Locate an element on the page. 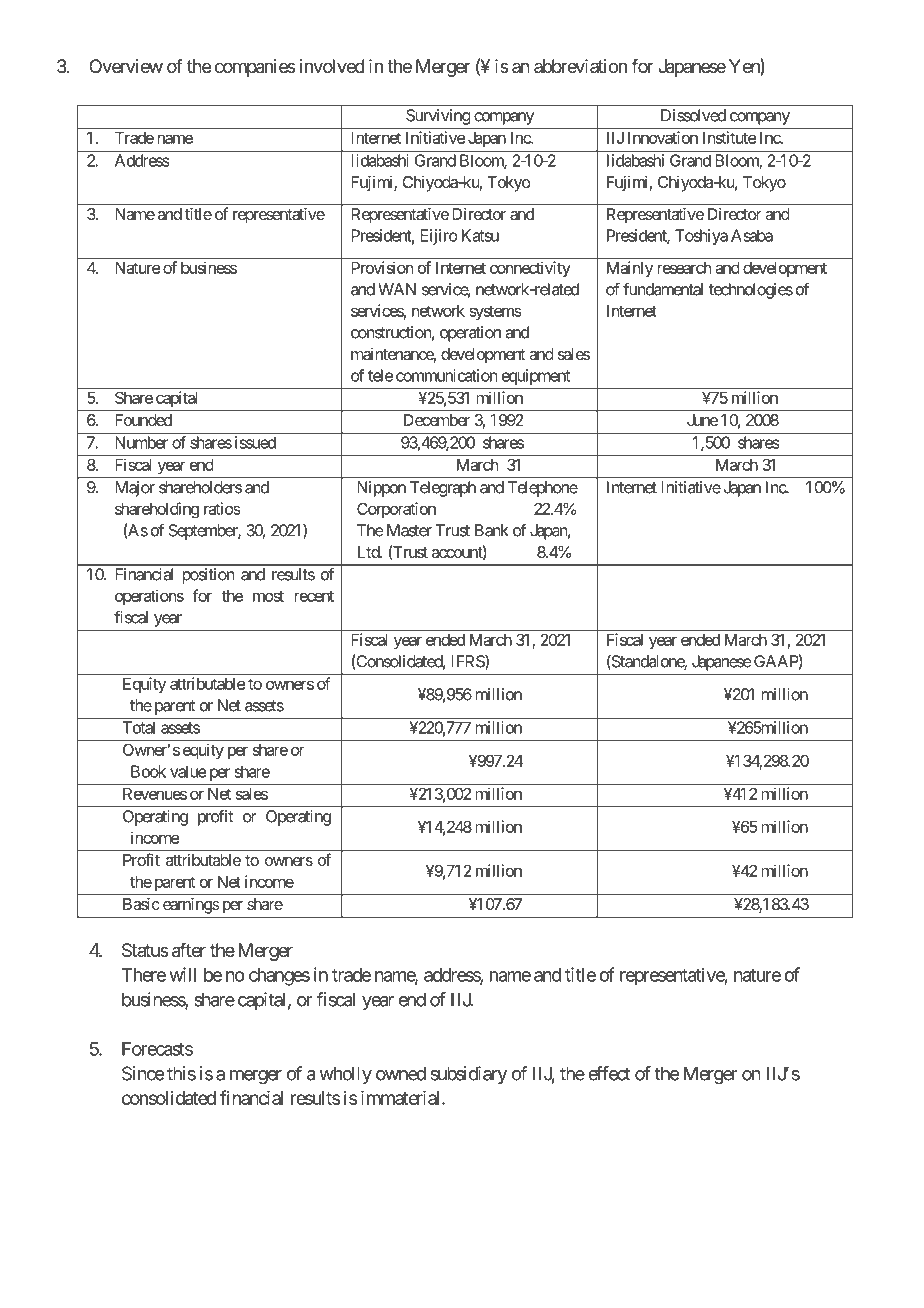 The image size is (924, 1308). Since is located at coordinates (143, 1073).
